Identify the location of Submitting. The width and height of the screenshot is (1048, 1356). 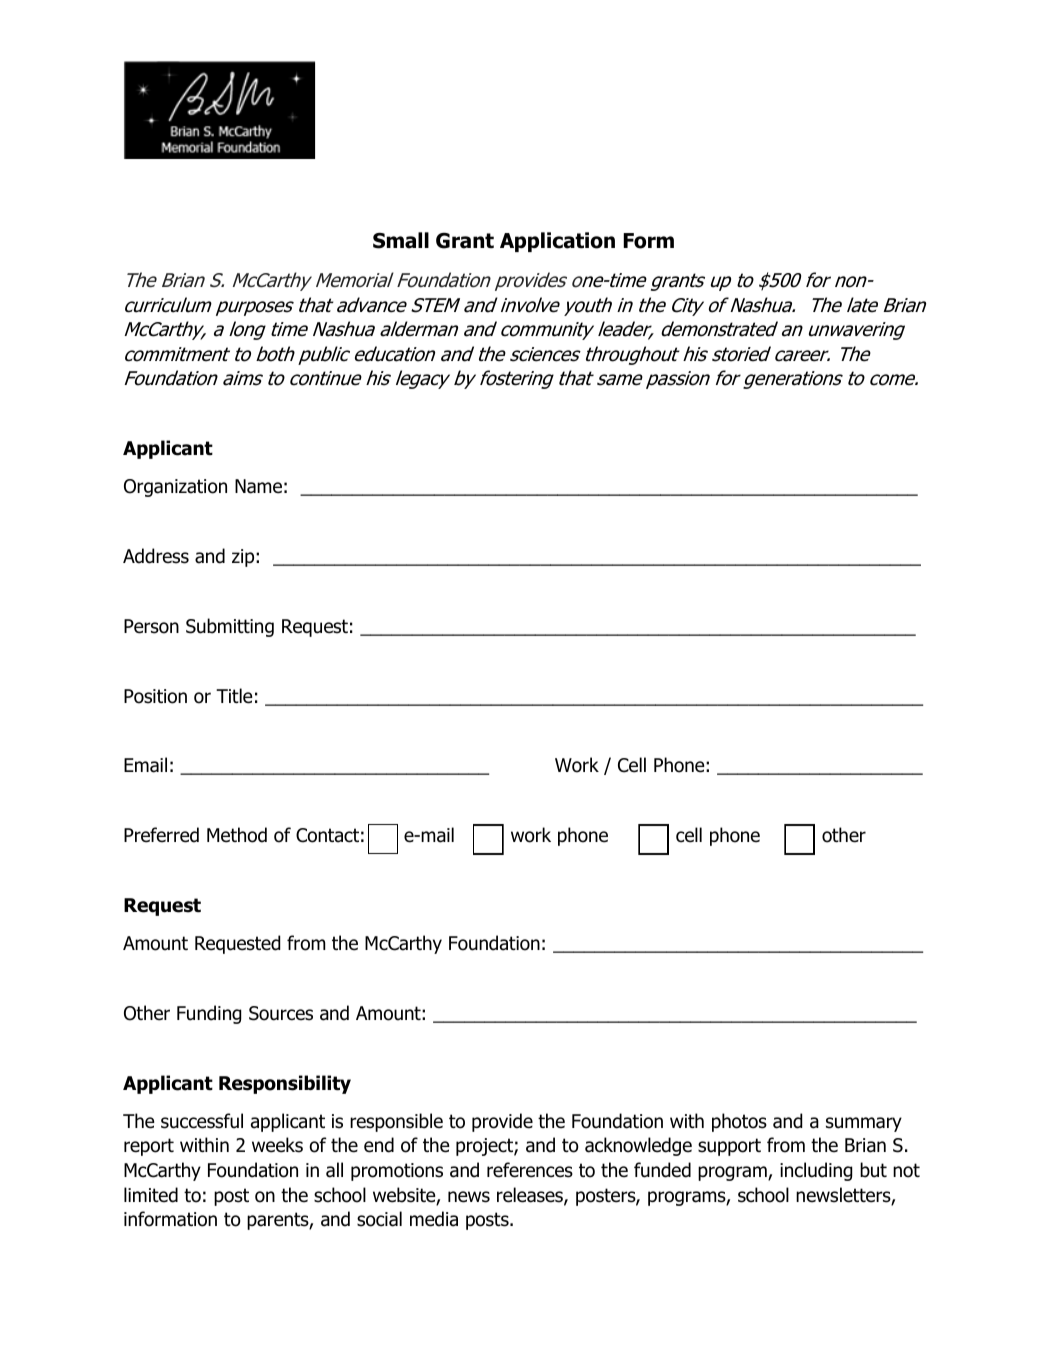
(230, 627).
